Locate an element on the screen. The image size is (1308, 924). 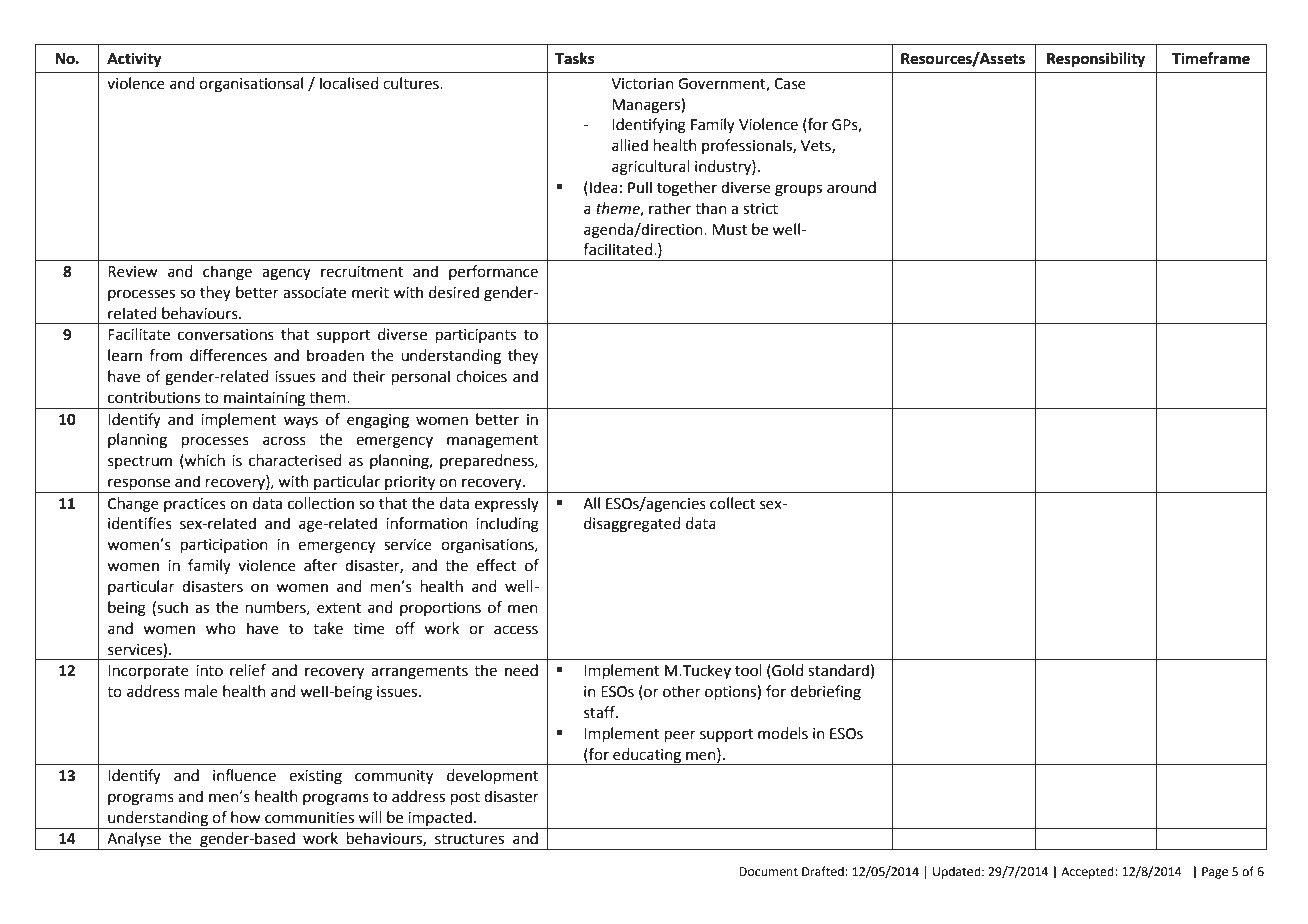
how is located at coordinates (246, 817).
